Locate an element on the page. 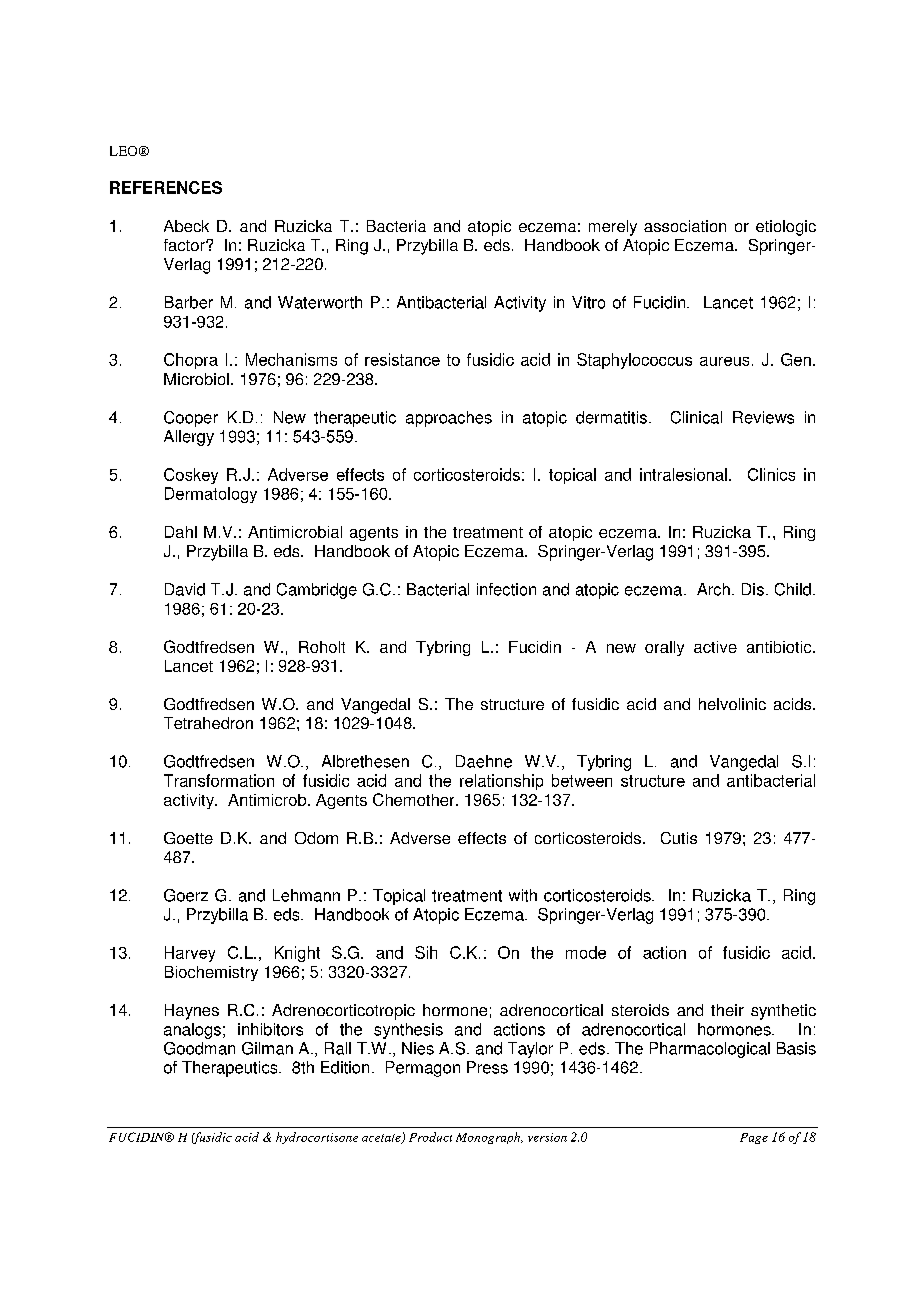 This image has width=924, height=1308. factor is located at coordinates (185, 245).
